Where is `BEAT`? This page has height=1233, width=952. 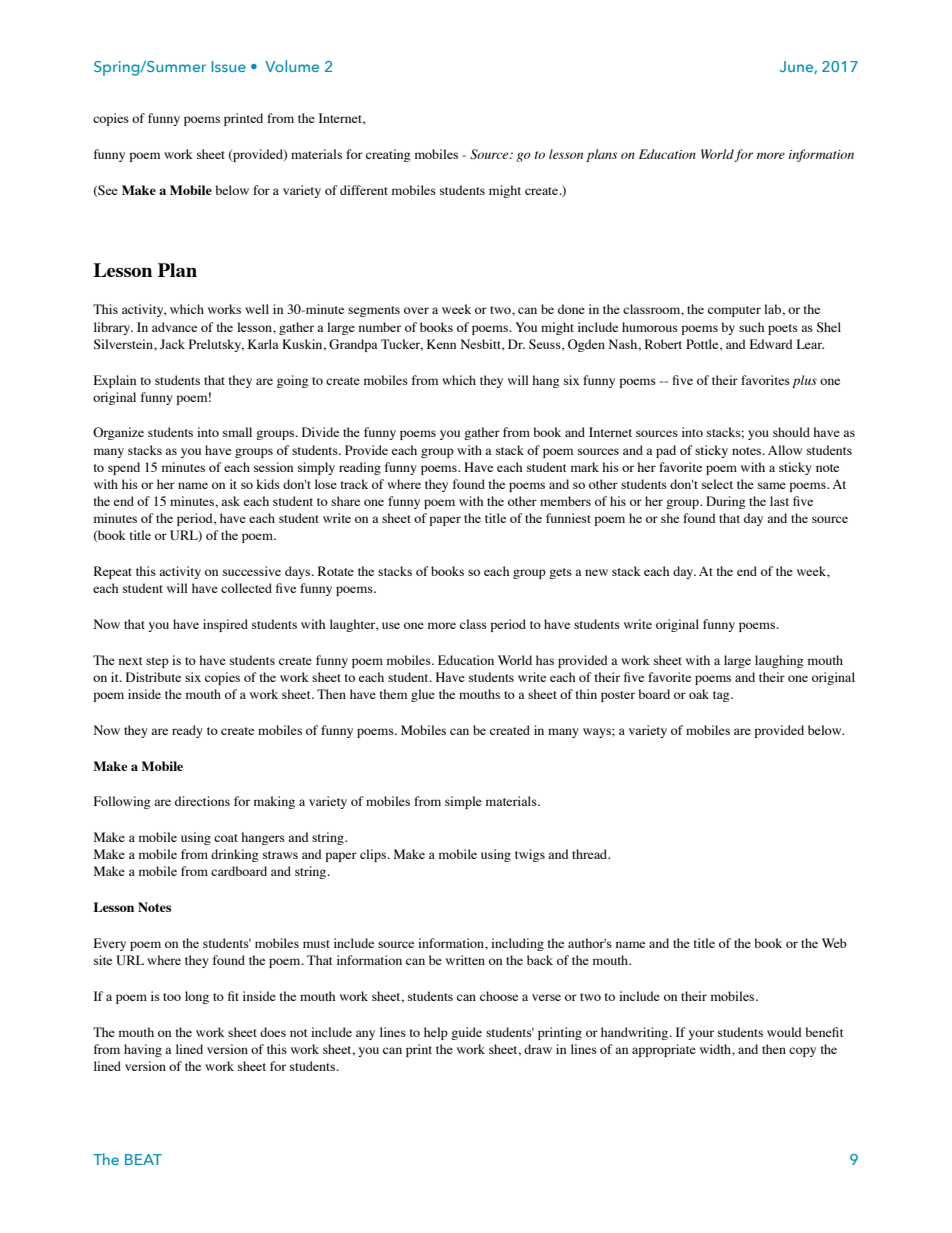 BEAT is located at coordinates (143, 1159).
